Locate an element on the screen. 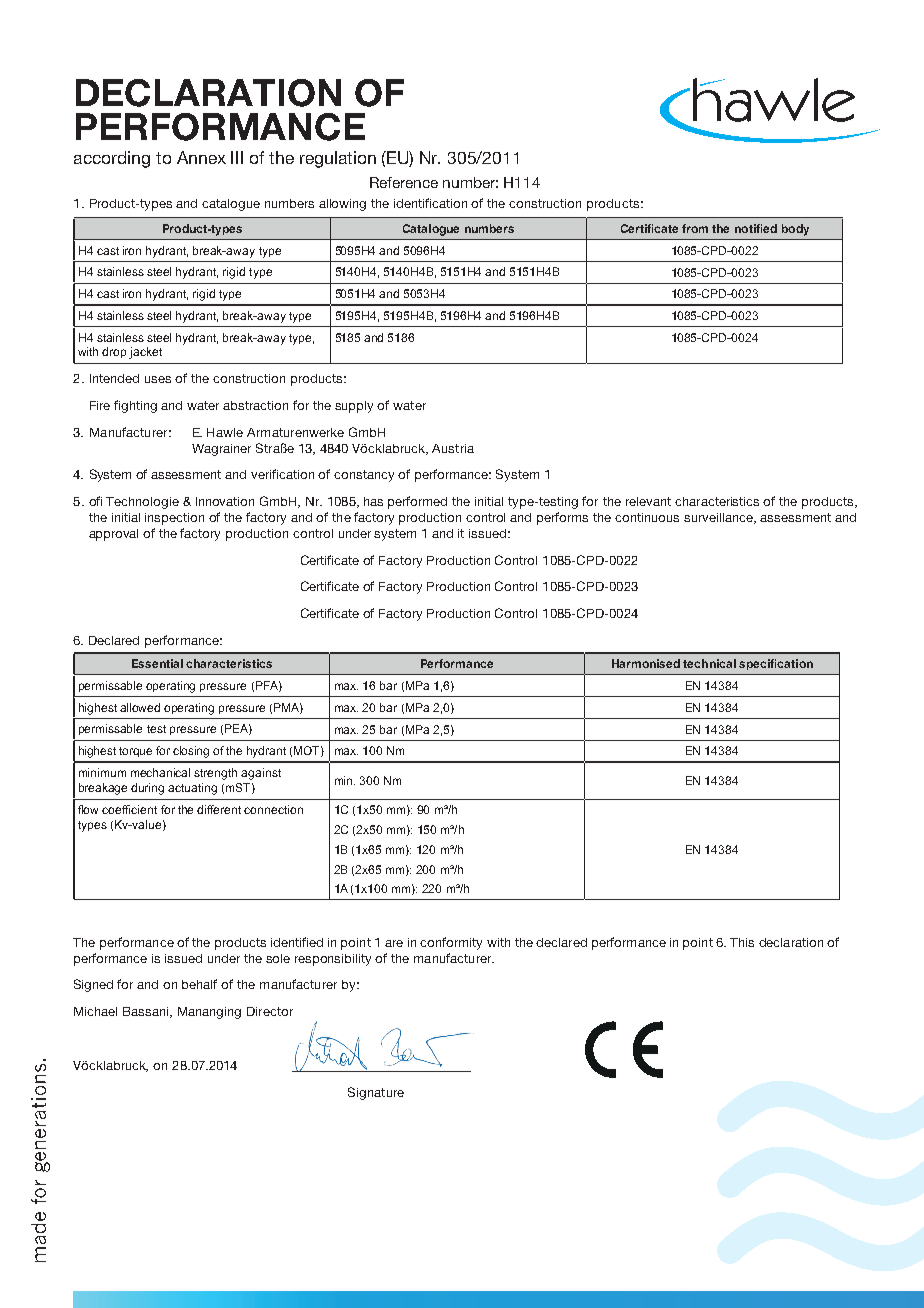 Image resolution: width=924 pixels, height=1308 pixels. identification is located at coordinates (430, 203).
